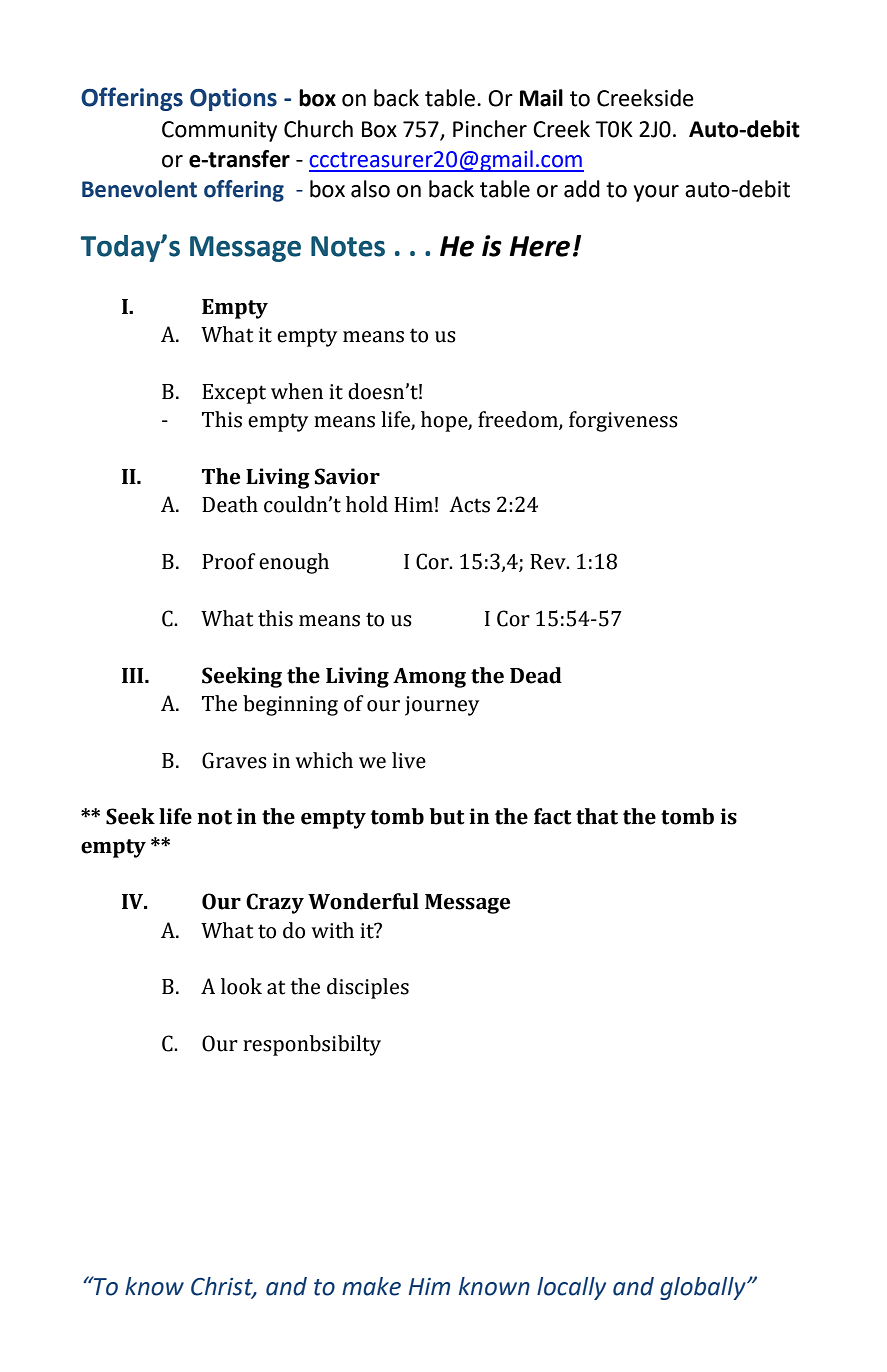  Describe the element at coordinates (656, 193) in the screenshot. I see `your` at that location.
